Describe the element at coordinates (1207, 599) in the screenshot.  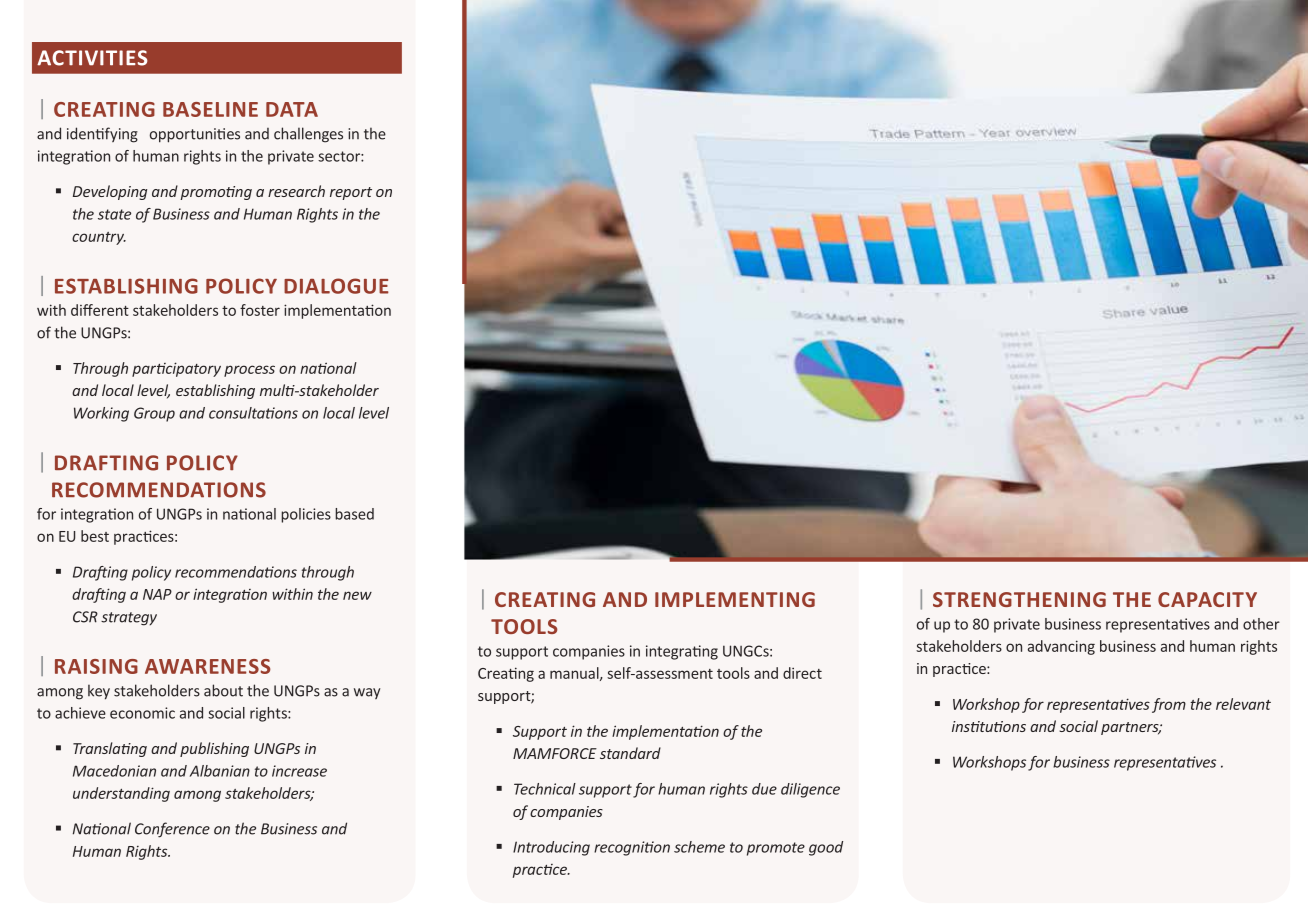
I see `CAPACITY` at that location.
